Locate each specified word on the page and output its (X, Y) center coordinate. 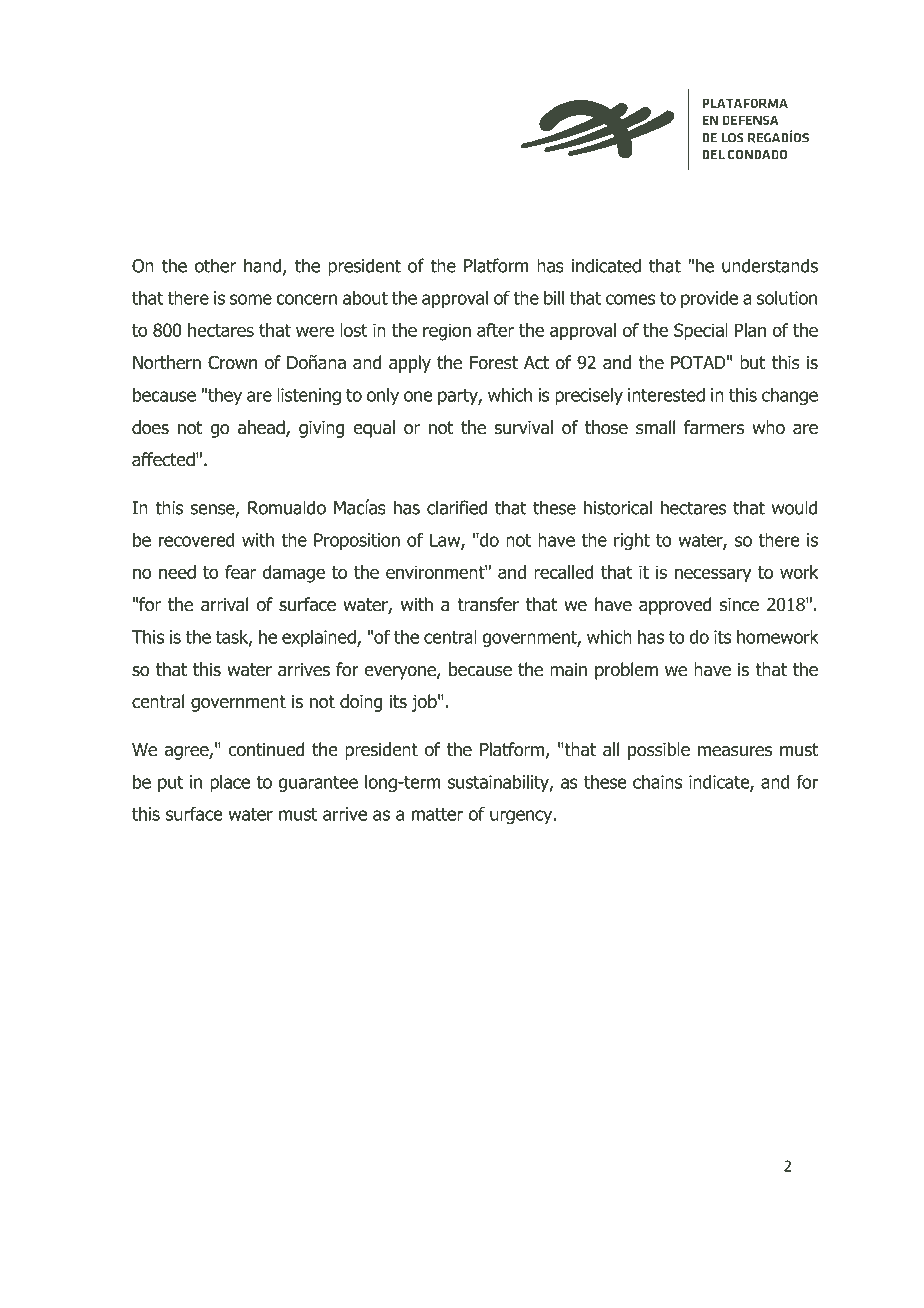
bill (554, 298)
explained (320, 638)
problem (626, 671)
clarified (457, 507)
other (215, 265)
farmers (714, 427)
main (568, 670)
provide (709, 299)
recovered (197, 540)
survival (524, 427)
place (230, 783)
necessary (713, 575)
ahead (262, 428)
